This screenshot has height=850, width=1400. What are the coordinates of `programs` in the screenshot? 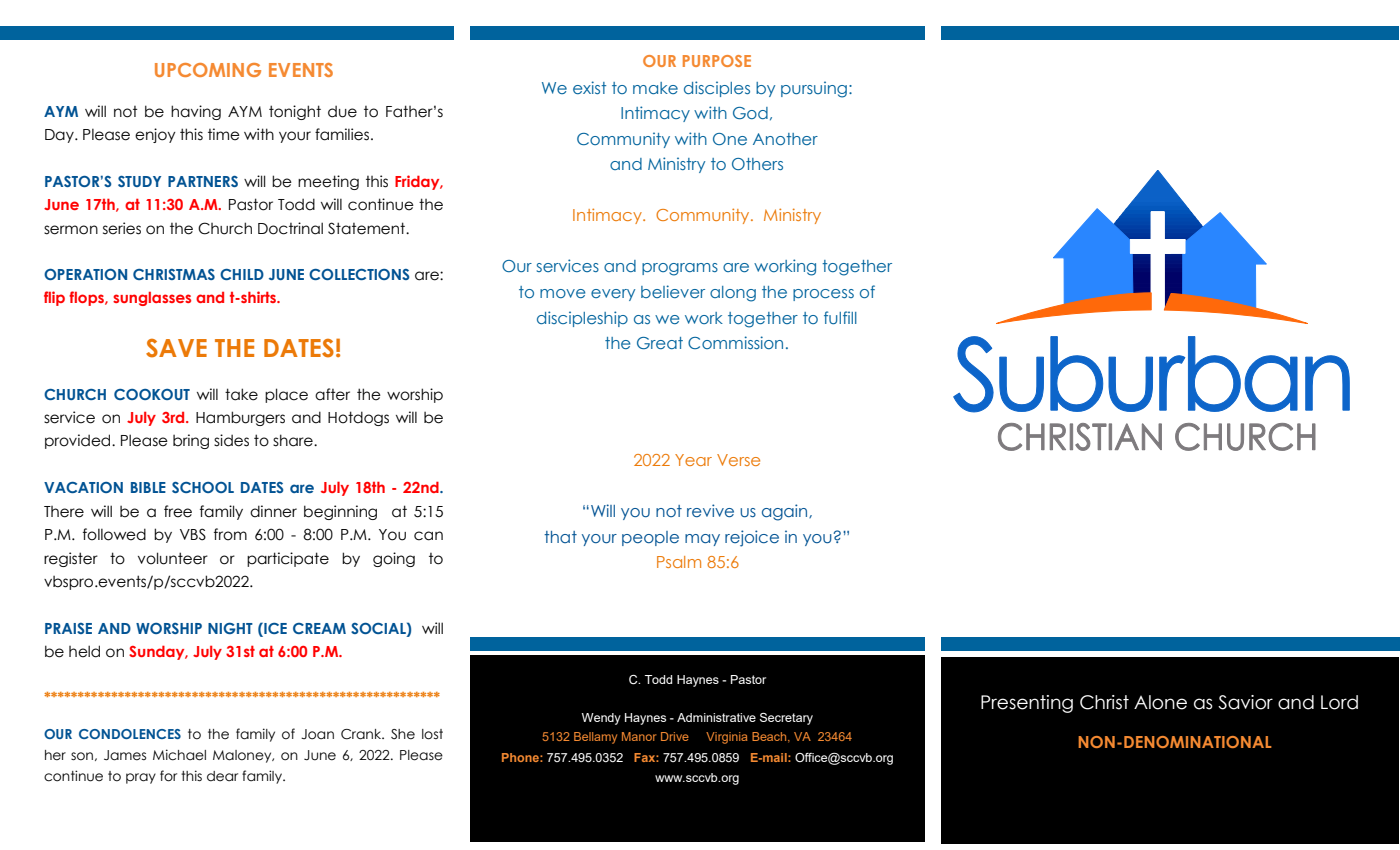 It's located at (680, 269).
